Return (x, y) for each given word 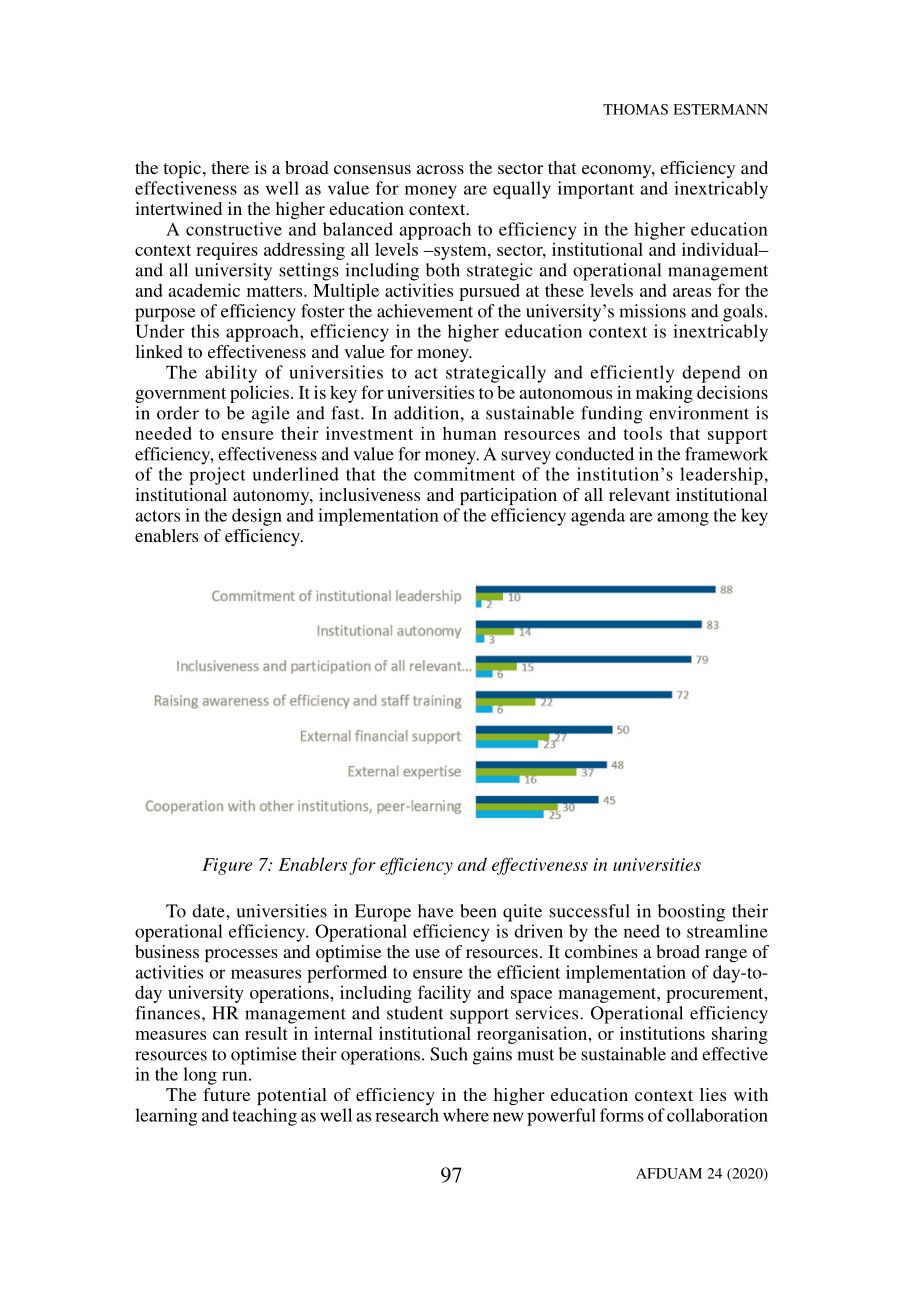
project (217, 476)
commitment (464, 474)
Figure (227, 866)
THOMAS (635, 109)
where (466, 1115)
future (226, 1094)
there (230, 167)
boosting (691, 913)
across (440, 169)
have (436, 911)
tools (642, 433)
